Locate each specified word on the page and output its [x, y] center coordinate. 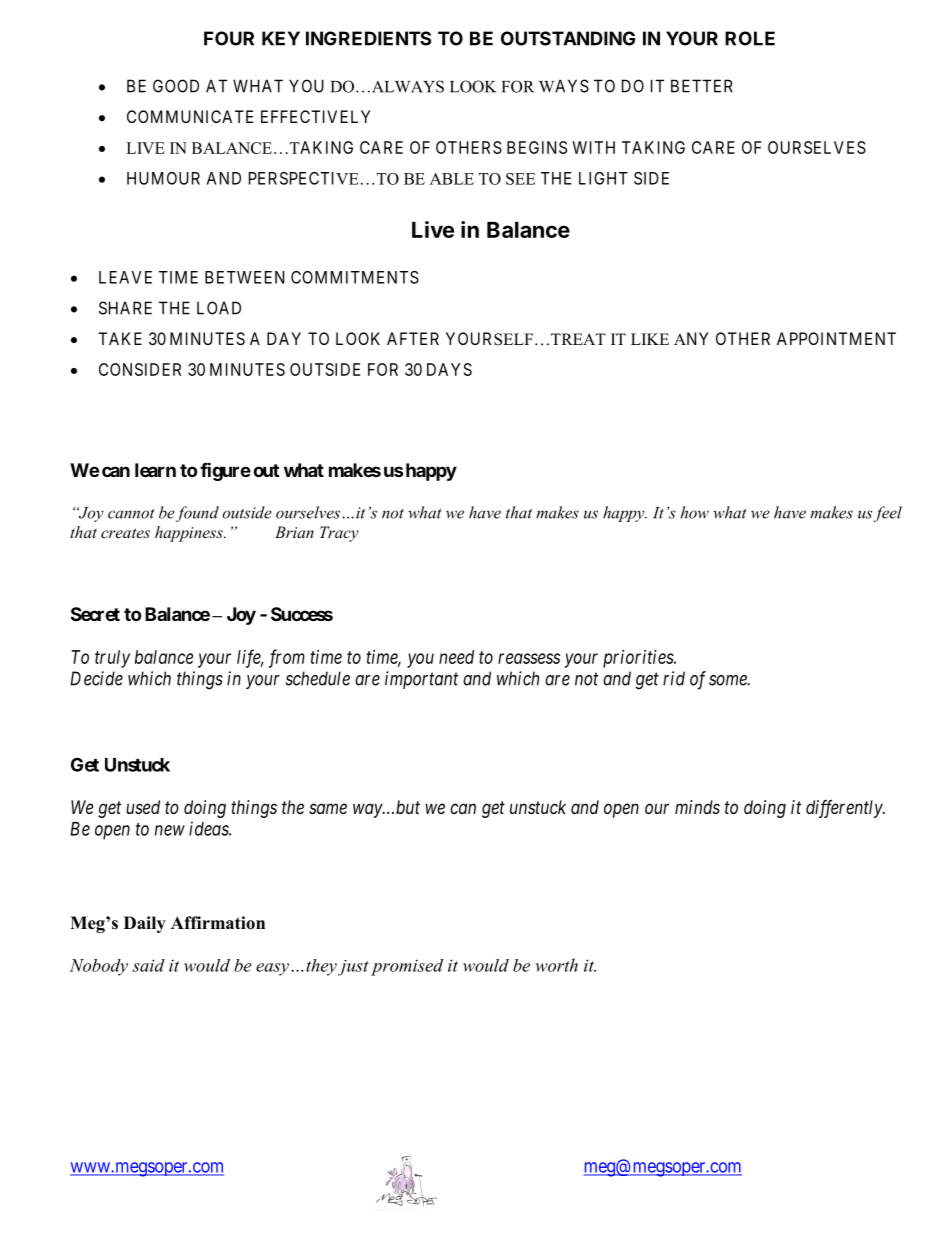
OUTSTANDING [568, 38]
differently [845, 809]
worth [557, 965]
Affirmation [218, 923]
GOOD [176, 86]
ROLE [750, 38]
